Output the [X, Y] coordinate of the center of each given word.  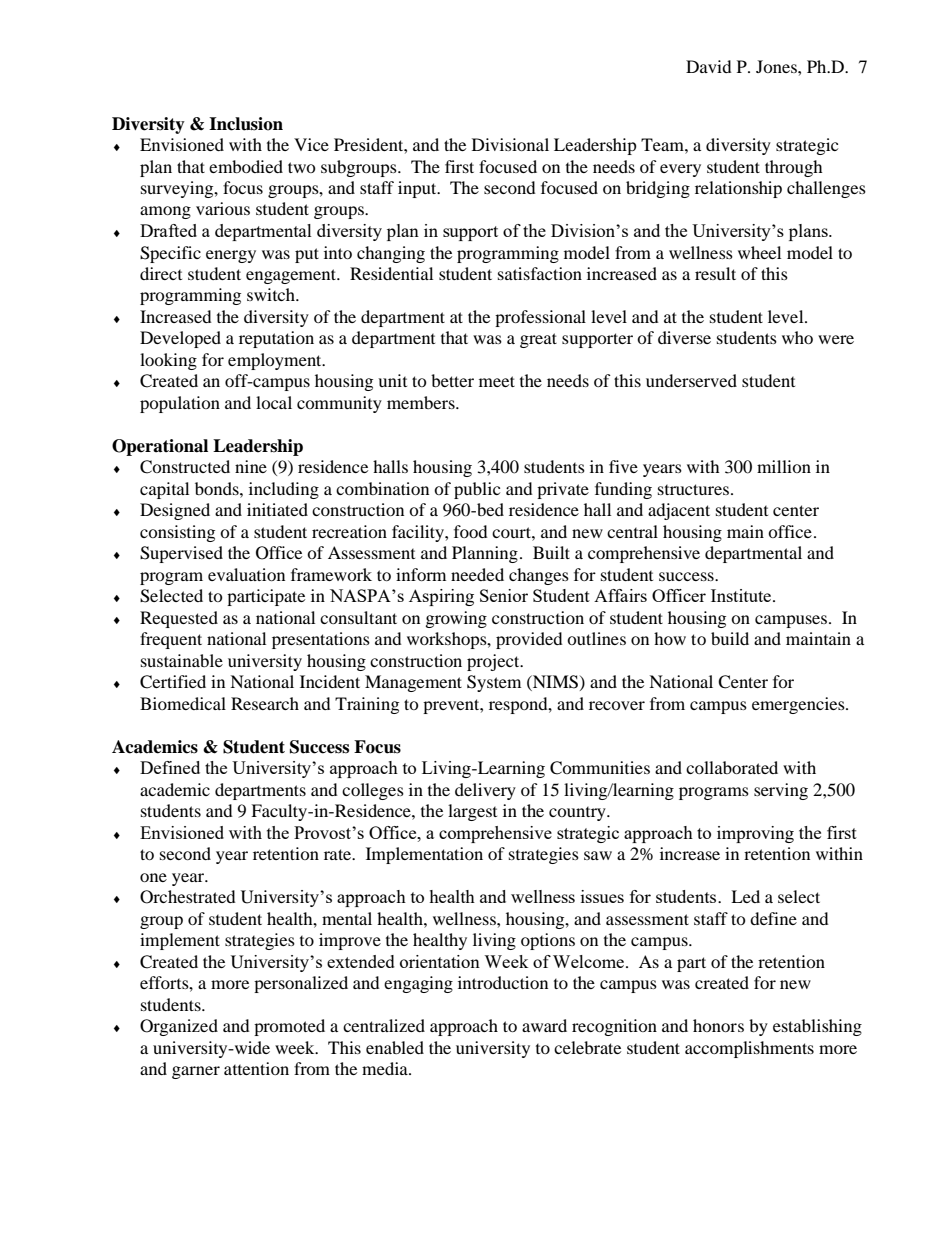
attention [256, 1068]
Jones [777, 66]
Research [265, 703]
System [494, 683]
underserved [691, 380]
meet [497, 381]
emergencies [799, 705]
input [418, 189]
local [274, 402]
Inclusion [246, 124]
